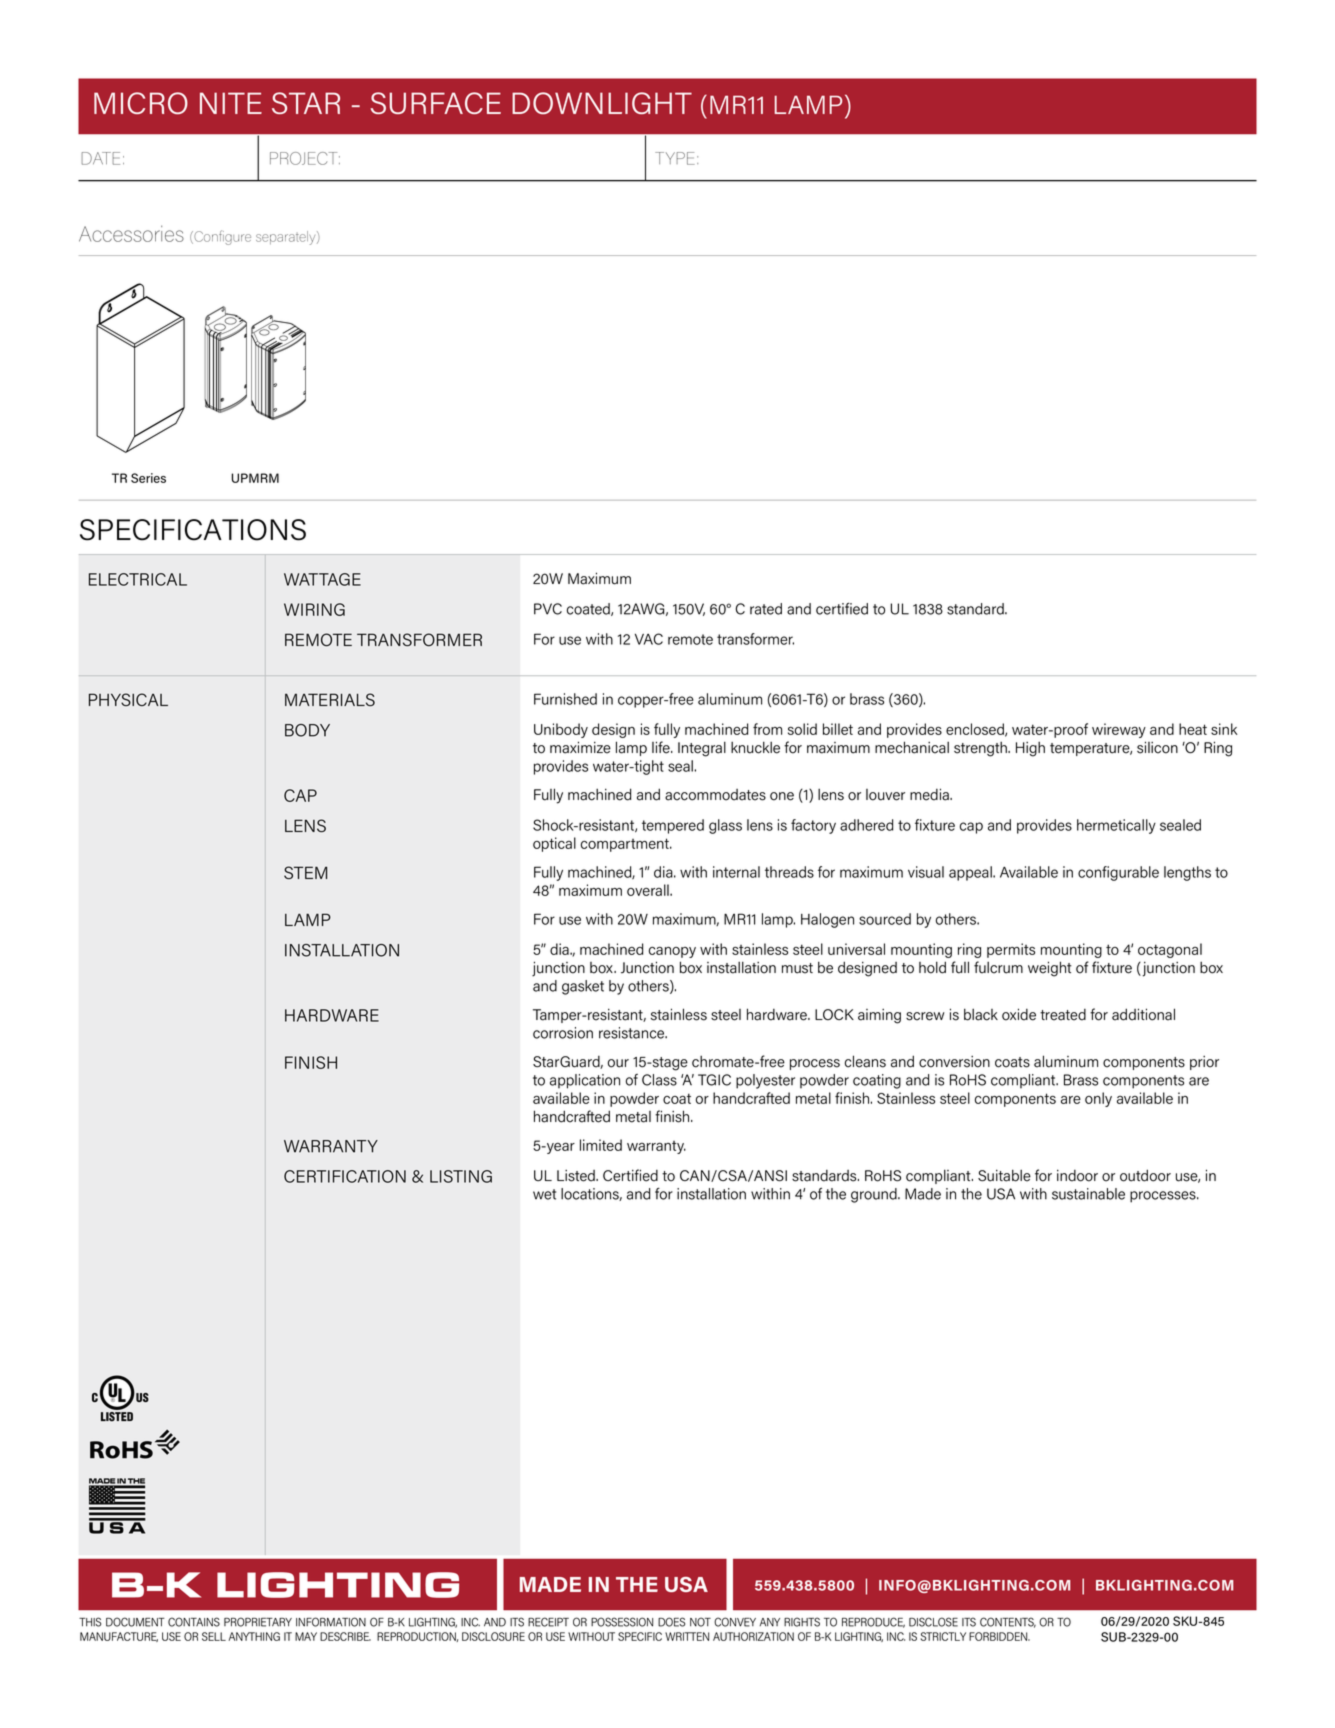 This screenshot has width=1335, height=1728. What do you see at coordinates (671, 1622) in the screenshot?
I see `DOES` at bounding box center [671, 1622].
